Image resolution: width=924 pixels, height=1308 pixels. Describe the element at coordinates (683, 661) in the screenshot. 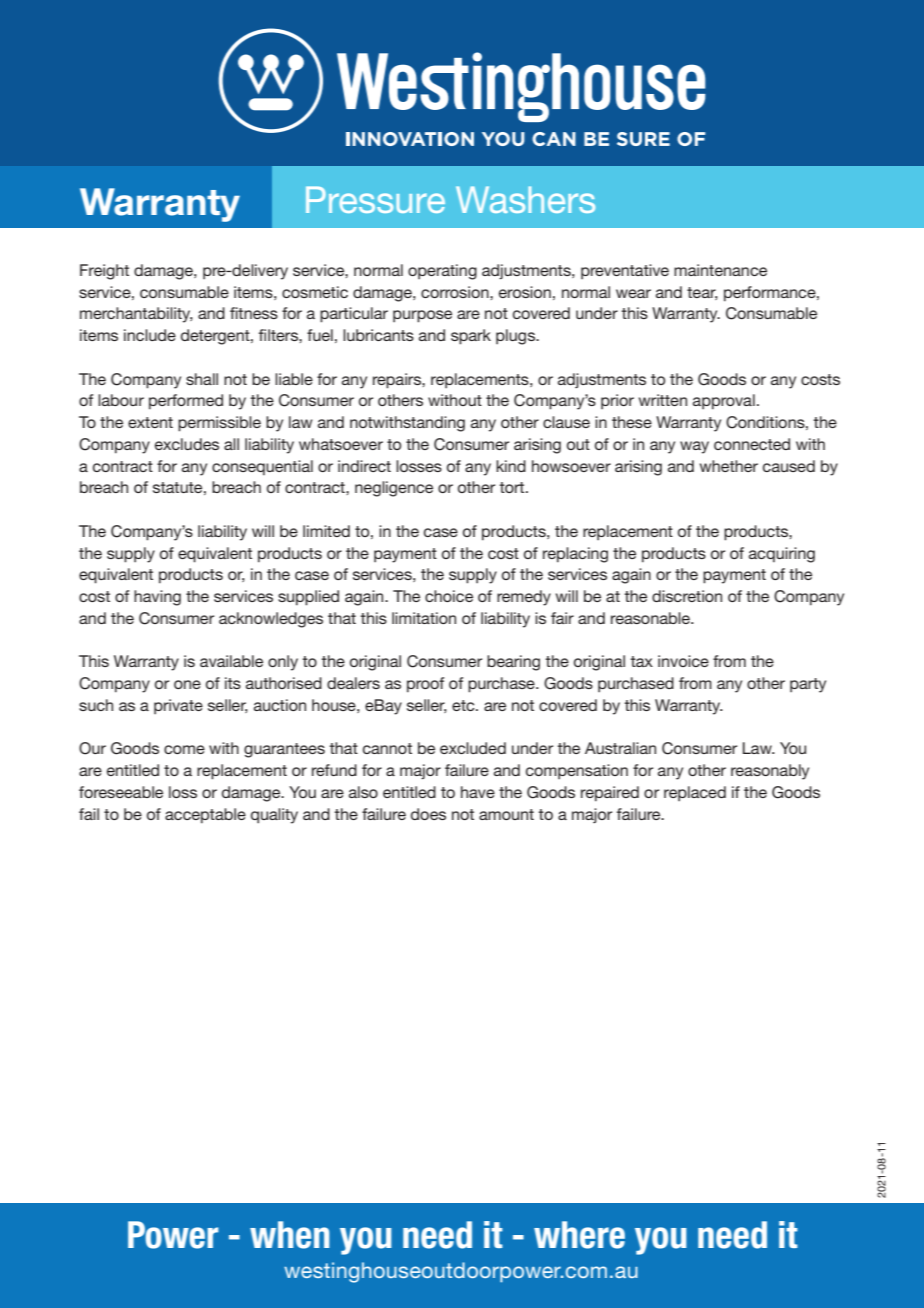

I see `invoice` at that location.
